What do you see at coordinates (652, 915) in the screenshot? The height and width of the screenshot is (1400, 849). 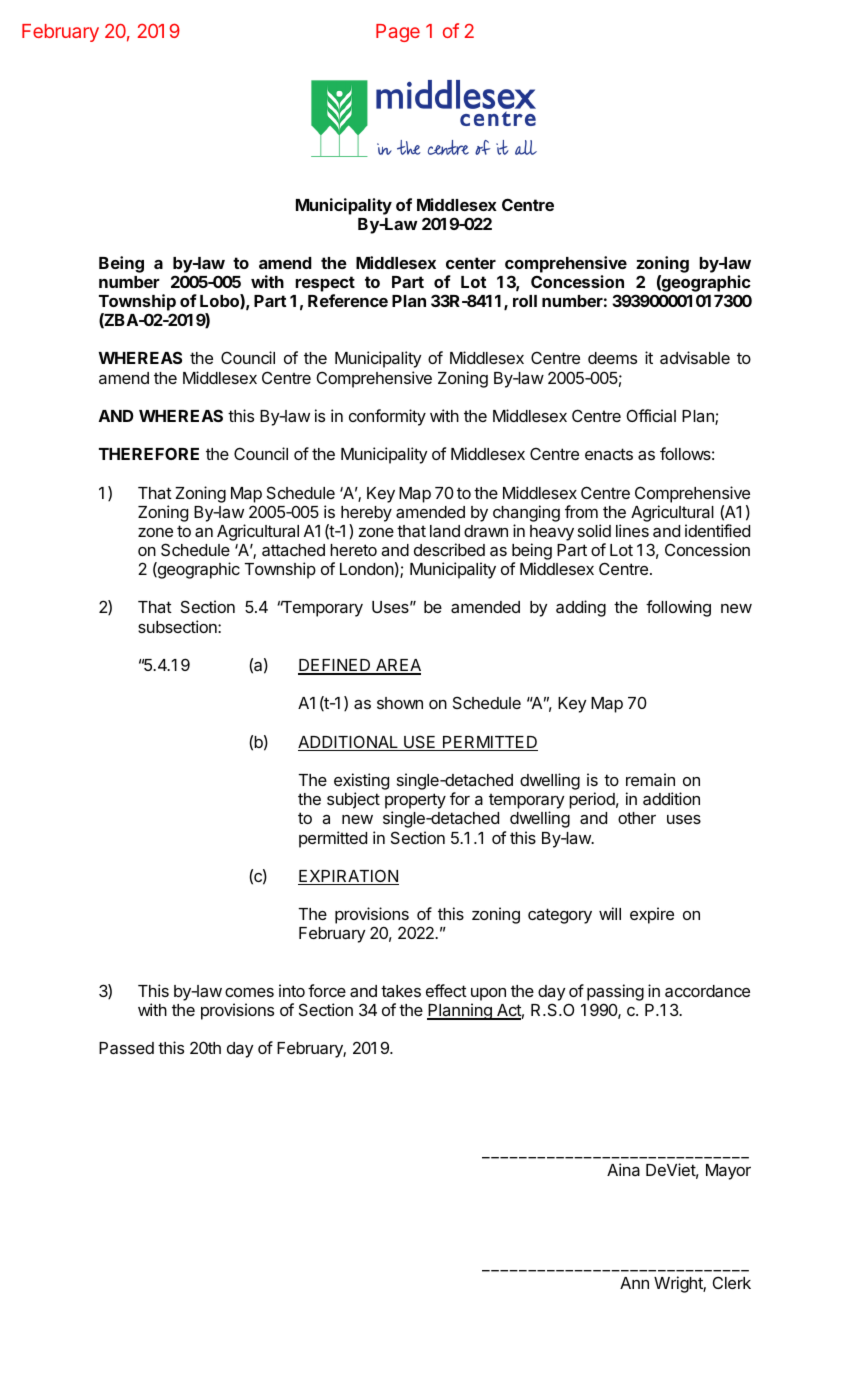 I see `expire` at bounding box center [652, 915].
